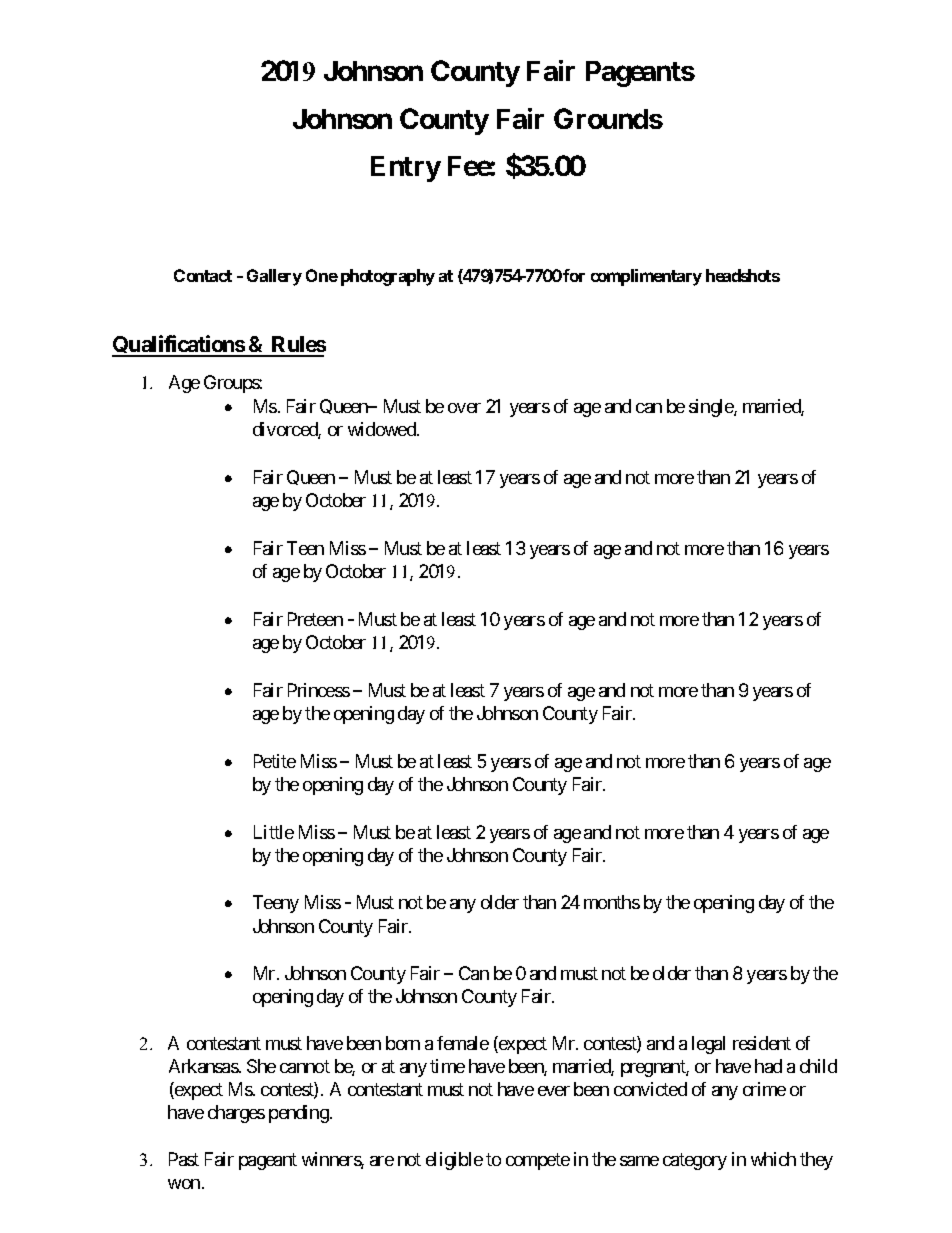 This screenshot has width=952, height=1233. I want to click on single, so click(712, 408).
